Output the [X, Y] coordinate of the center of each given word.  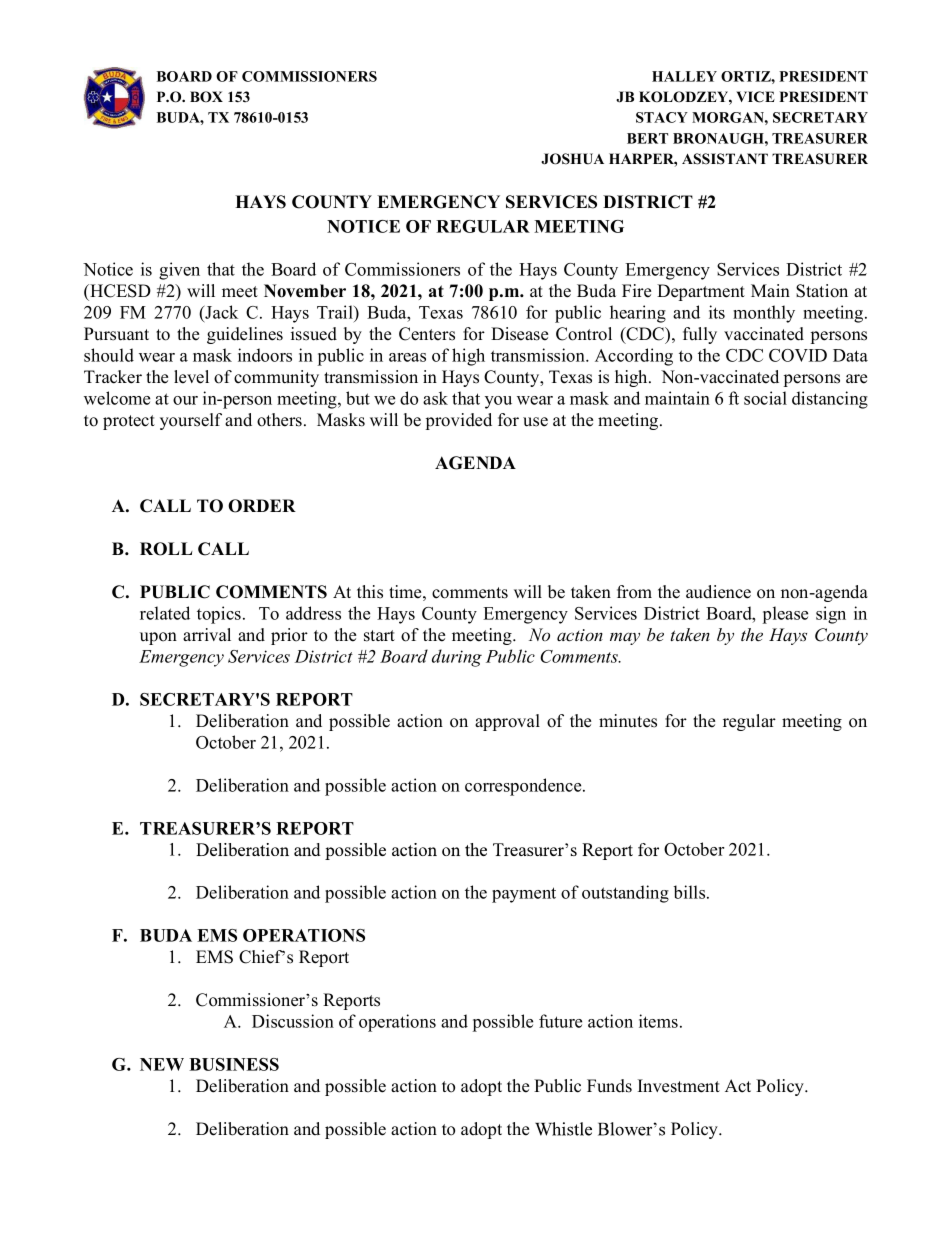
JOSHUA [572, 159]
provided [459, 421]
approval [507, 722]
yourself [191, 421]
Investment [679, 1086]
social [765, 398]
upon [158, 638]
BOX [206, 97]
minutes [628, 721]
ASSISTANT [725, 159]
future [560, 1021]
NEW [162, 1064]
